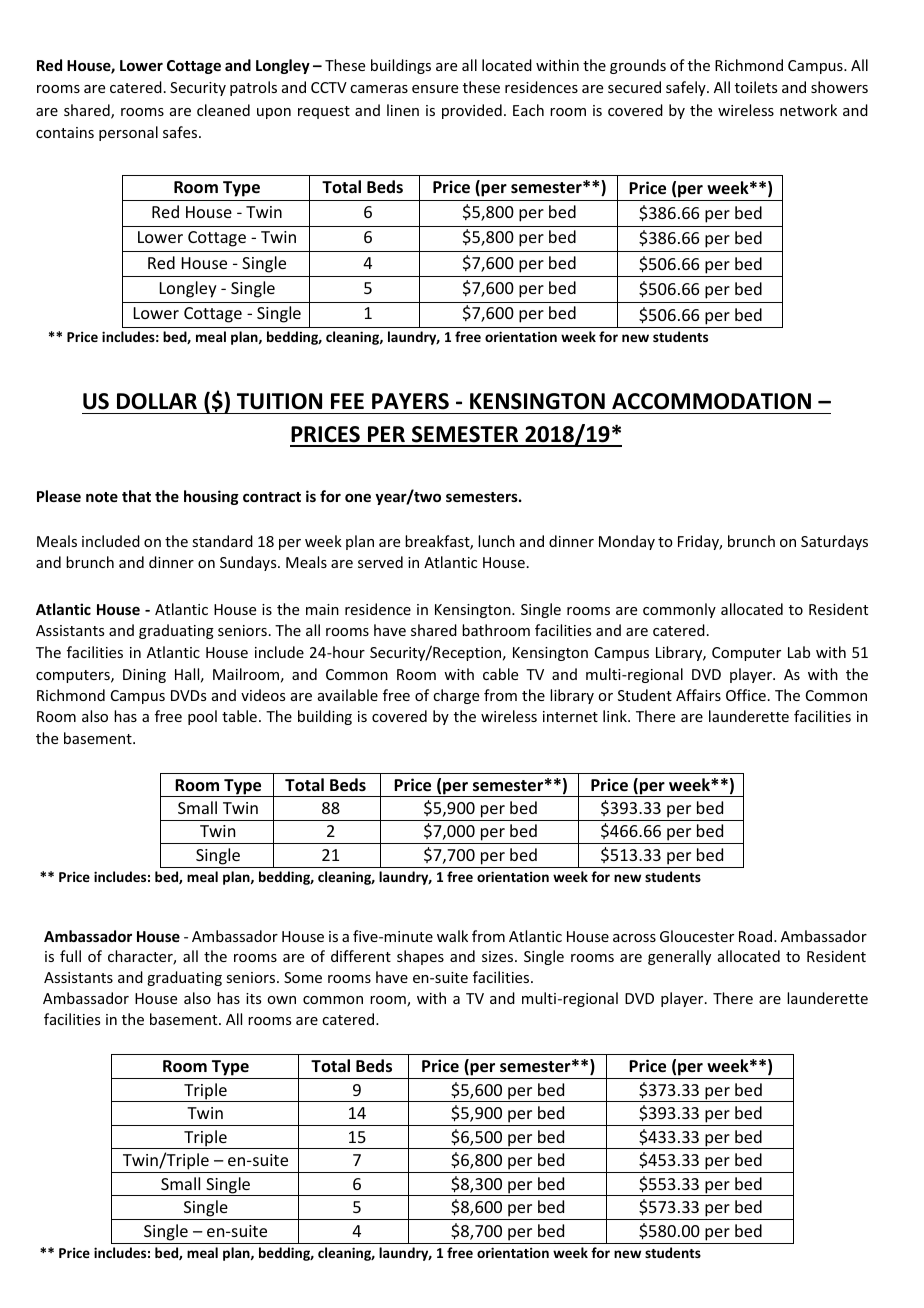 This screenshot has height=1308, width=924. Describe the element at coordinates (456, 696) in the screenshot. I see `charge` at that location.
